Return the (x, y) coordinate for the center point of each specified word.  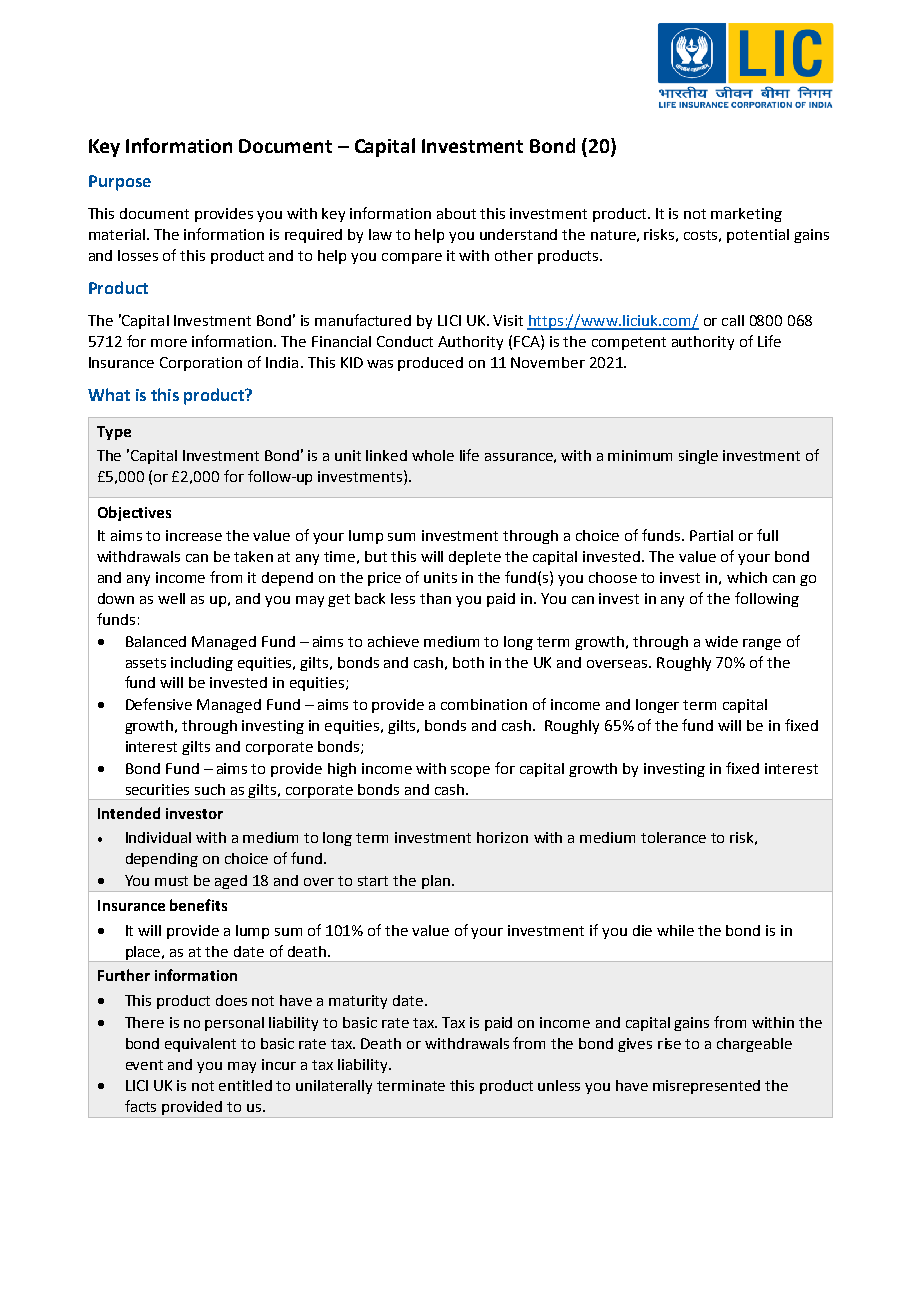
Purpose (120, 183)
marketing (746, 215)
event (144, 1065)
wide (721, 641)
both (468, 662)
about (456, 213)
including (202, 664)
